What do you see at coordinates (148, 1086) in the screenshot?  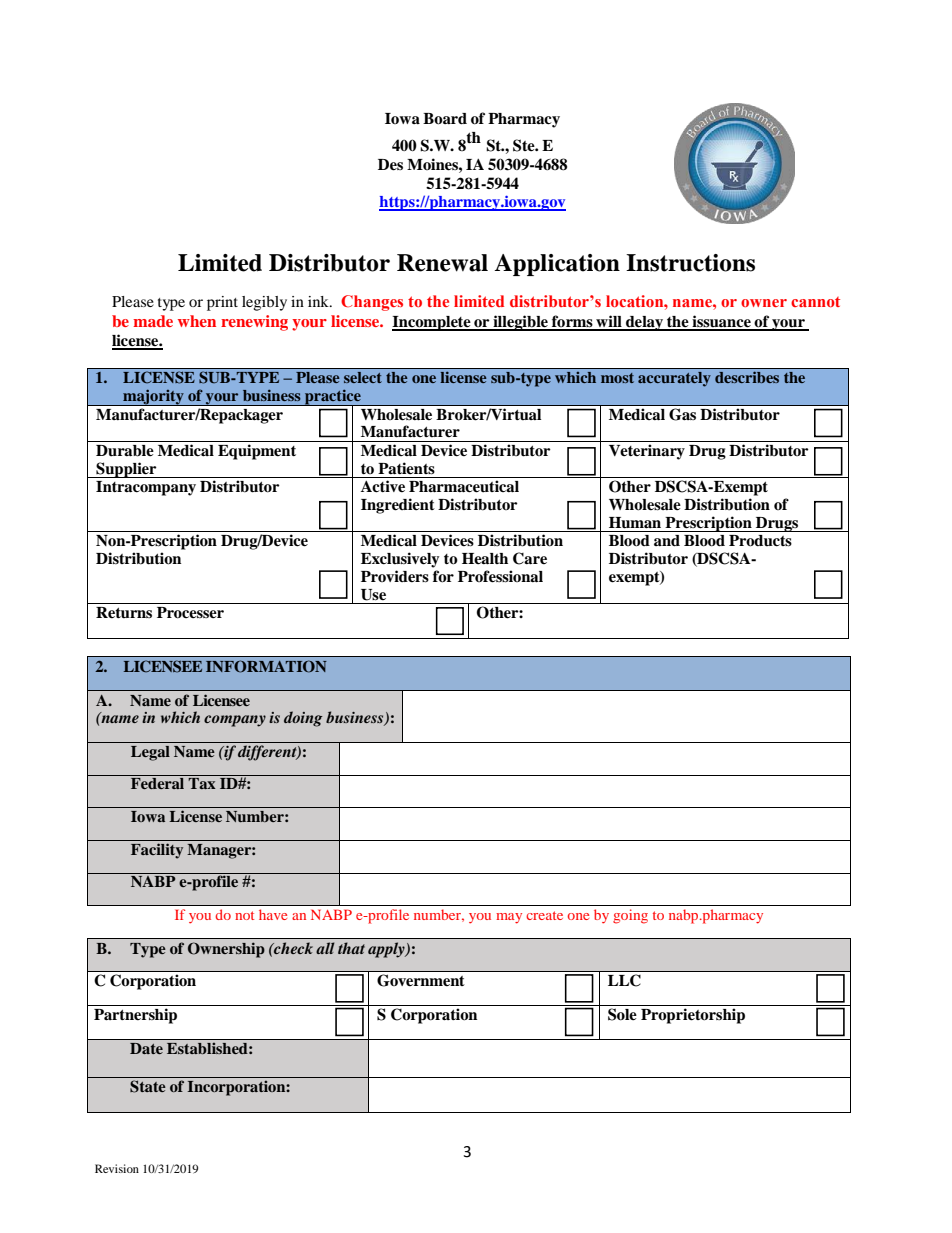 I see `State` at bounding box center [148, 1086].
